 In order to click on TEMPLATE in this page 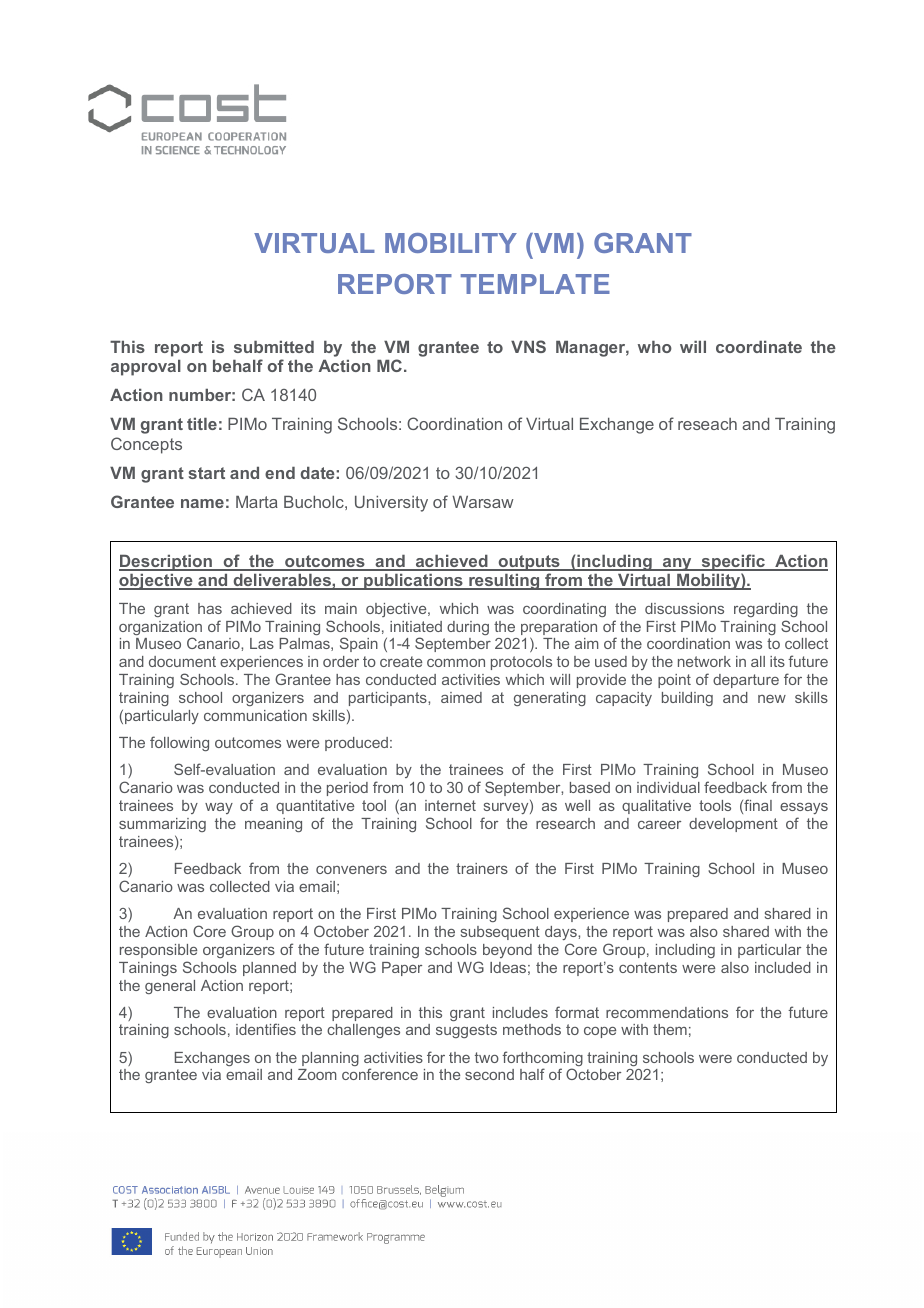, I will do `click(535, 284)`.
